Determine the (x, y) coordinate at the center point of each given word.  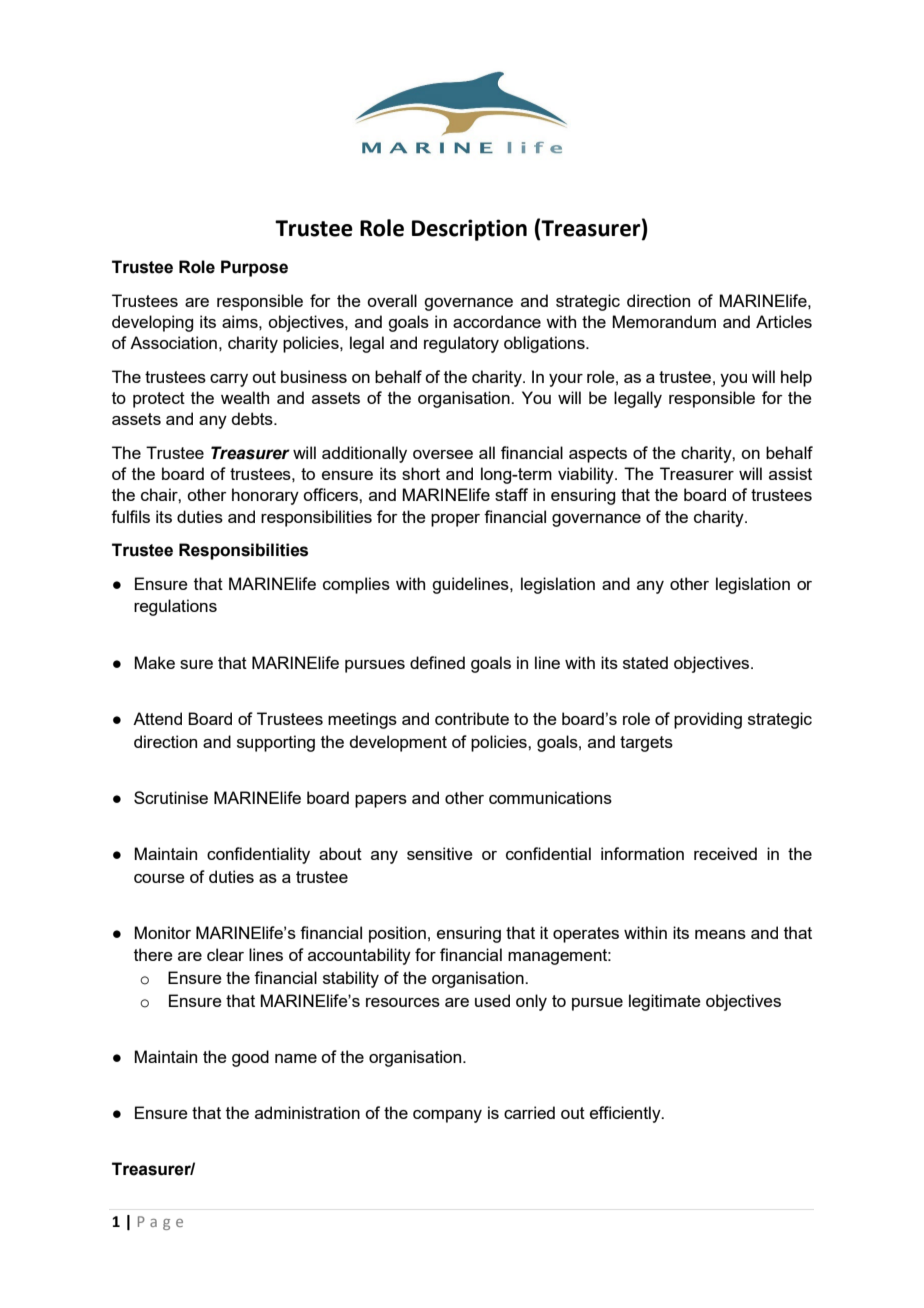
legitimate (665, 1002)
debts (253, 418)
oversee (443, 454)
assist (790, 473)
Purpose (254, 268)
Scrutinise (171, 797)
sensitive (440, 853)
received (725, 853)
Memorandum (664, 321)
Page (160, 1223)
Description (469, 230)
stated (645, 662)
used (492, 1000)
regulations (175, 607)
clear (225, 954)
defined (437, 662)
